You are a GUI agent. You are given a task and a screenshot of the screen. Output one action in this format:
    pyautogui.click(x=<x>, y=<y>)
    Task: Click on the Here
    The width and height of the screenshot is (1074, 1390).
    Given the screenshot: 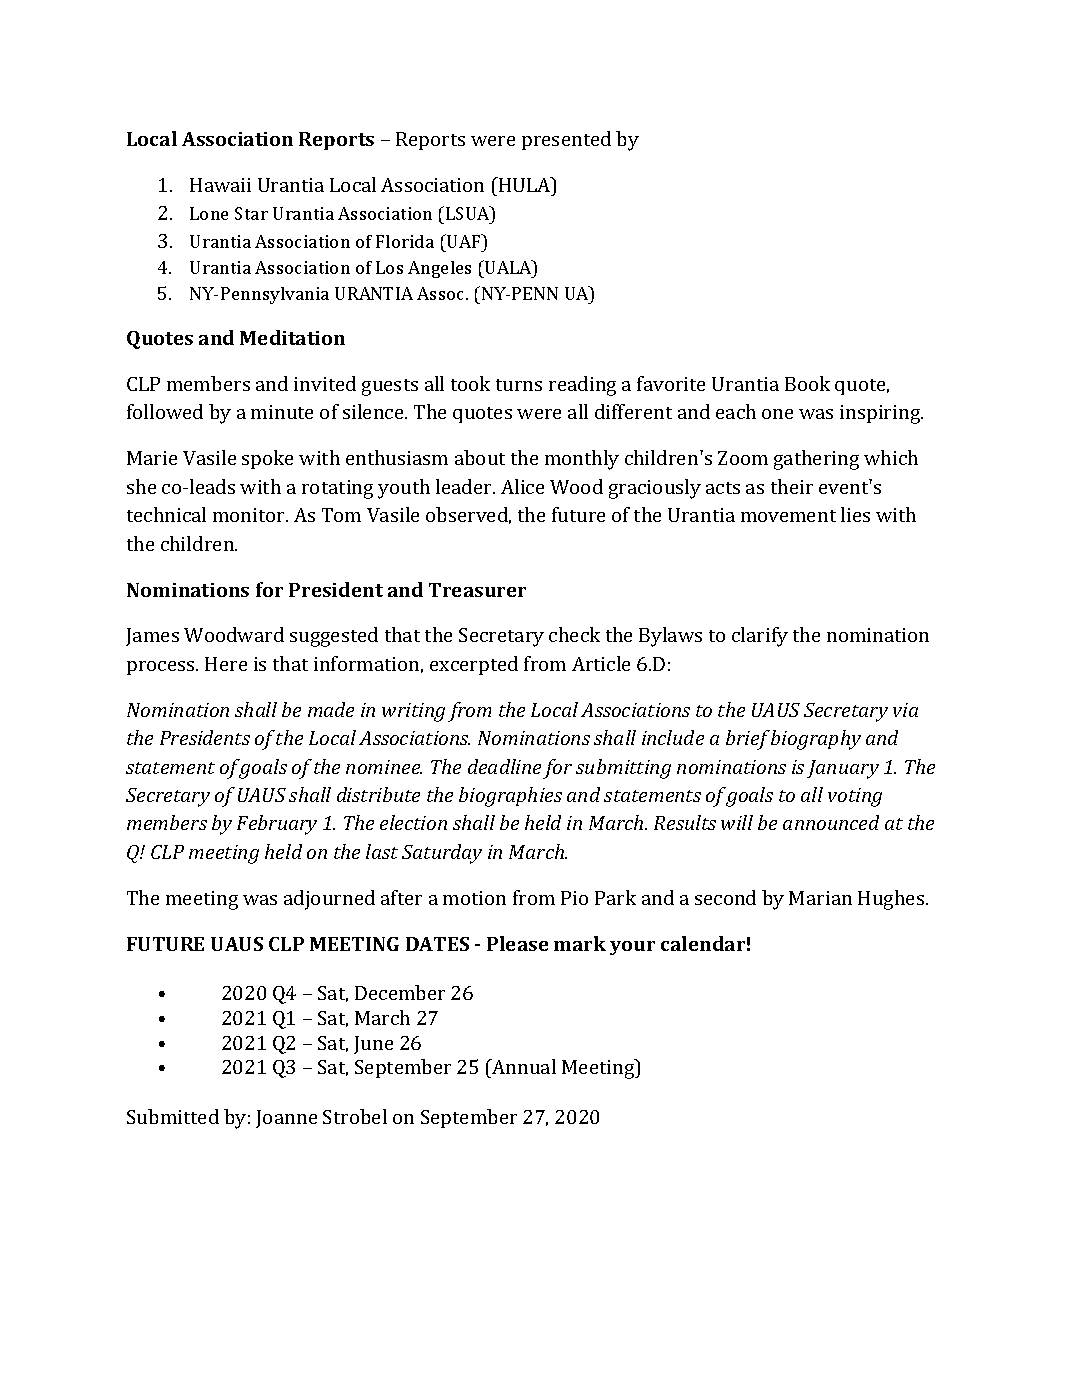 What is the action you would take?
    pyautogui.click(x=226, y=664)
